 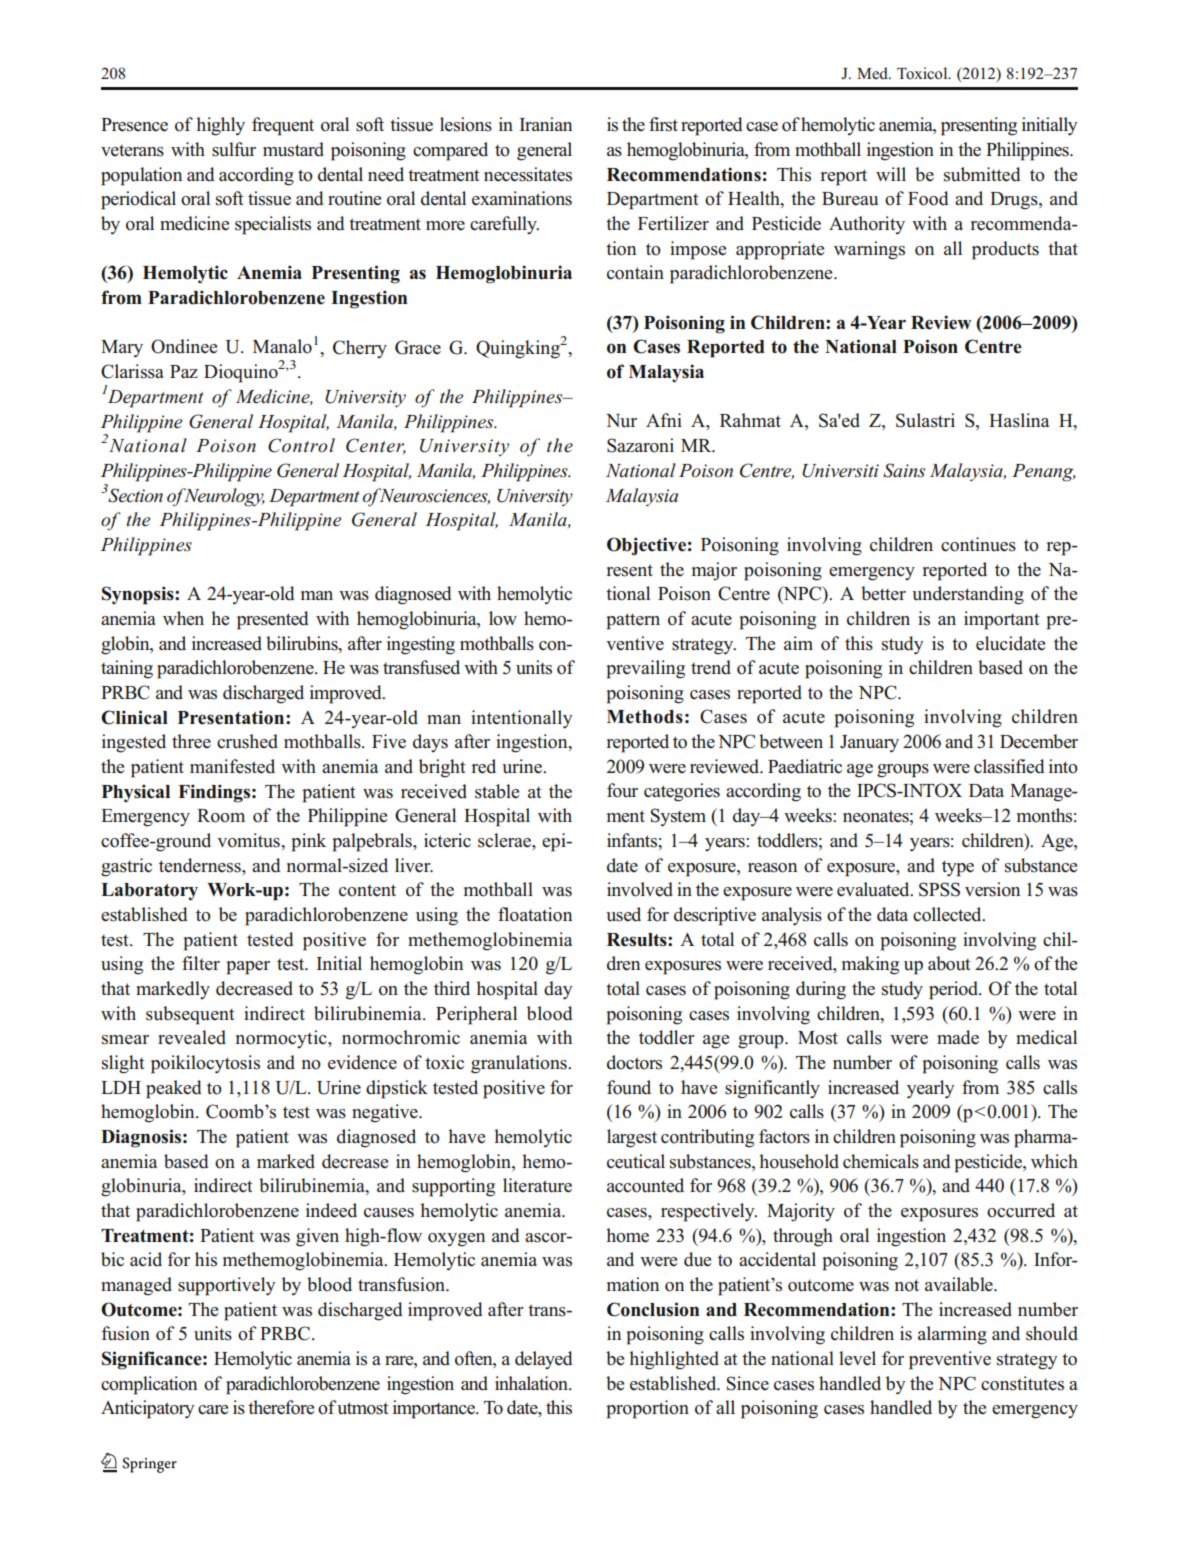 I want to click on Penang, so click(x=1044, y=473).
